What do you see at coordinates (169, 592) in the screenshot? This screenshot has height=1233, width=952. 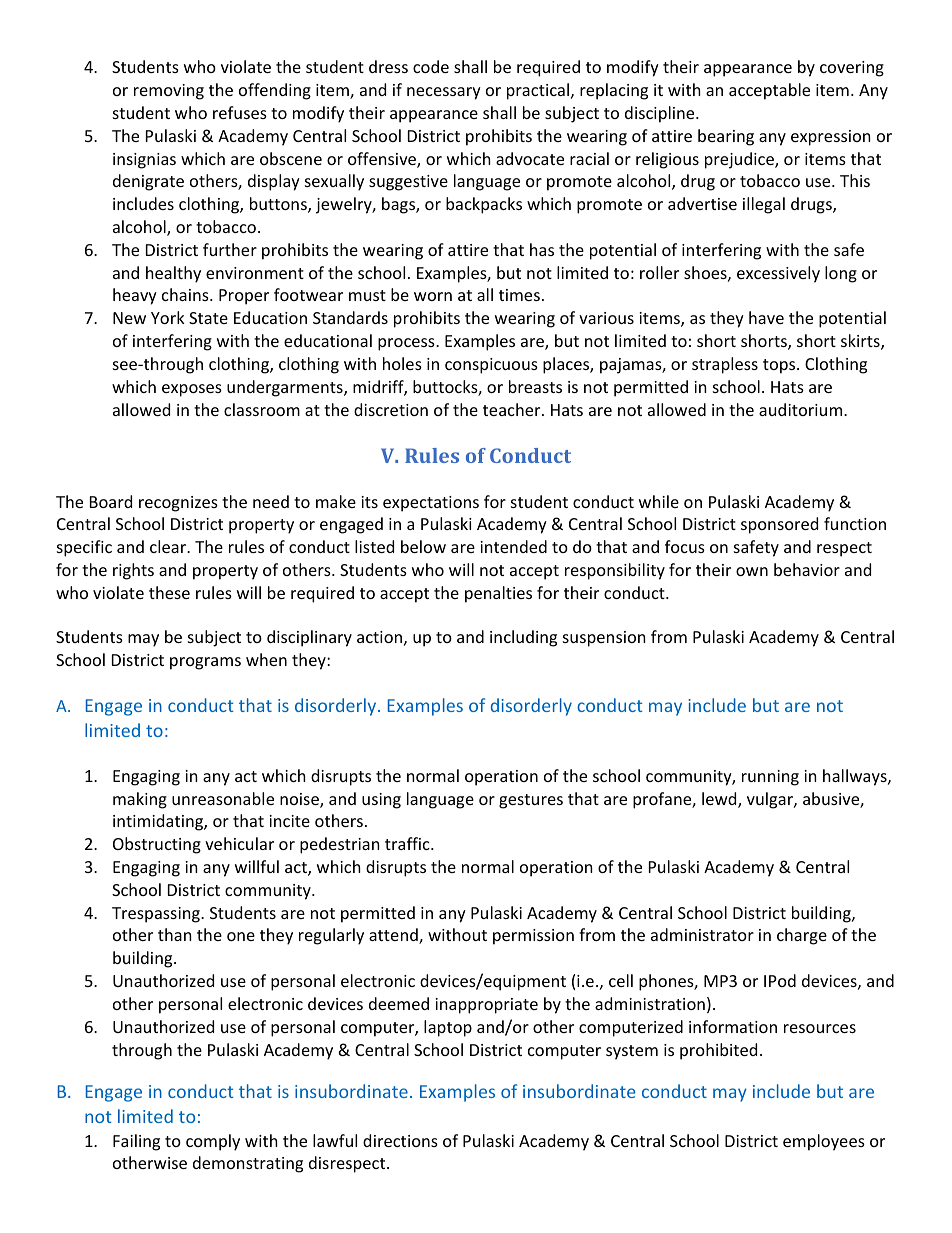 I see `these` at bounding box center [169, 592].
